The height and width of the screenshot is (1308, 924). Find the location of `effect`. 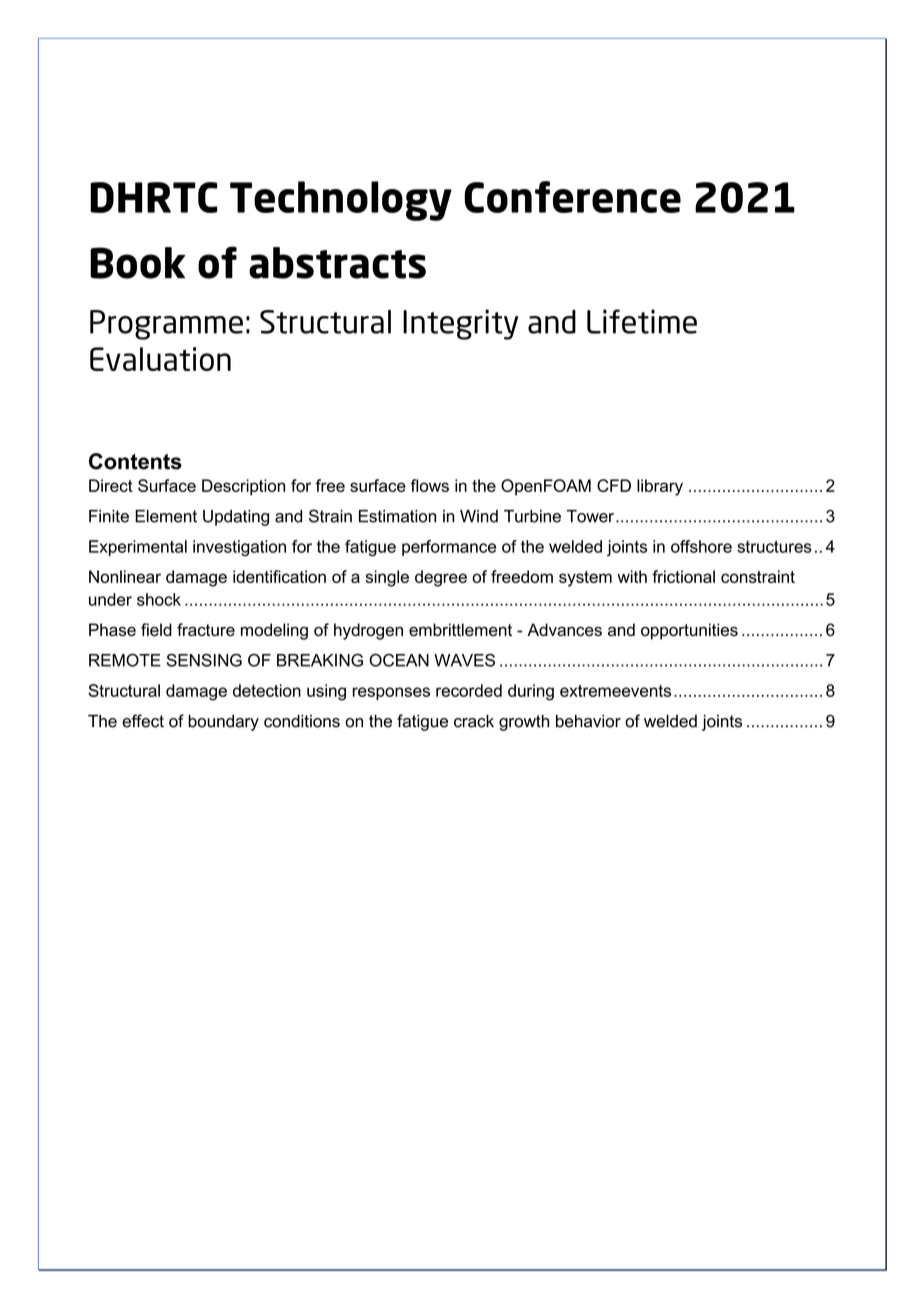

effect is located at coordinates (143, 721).
